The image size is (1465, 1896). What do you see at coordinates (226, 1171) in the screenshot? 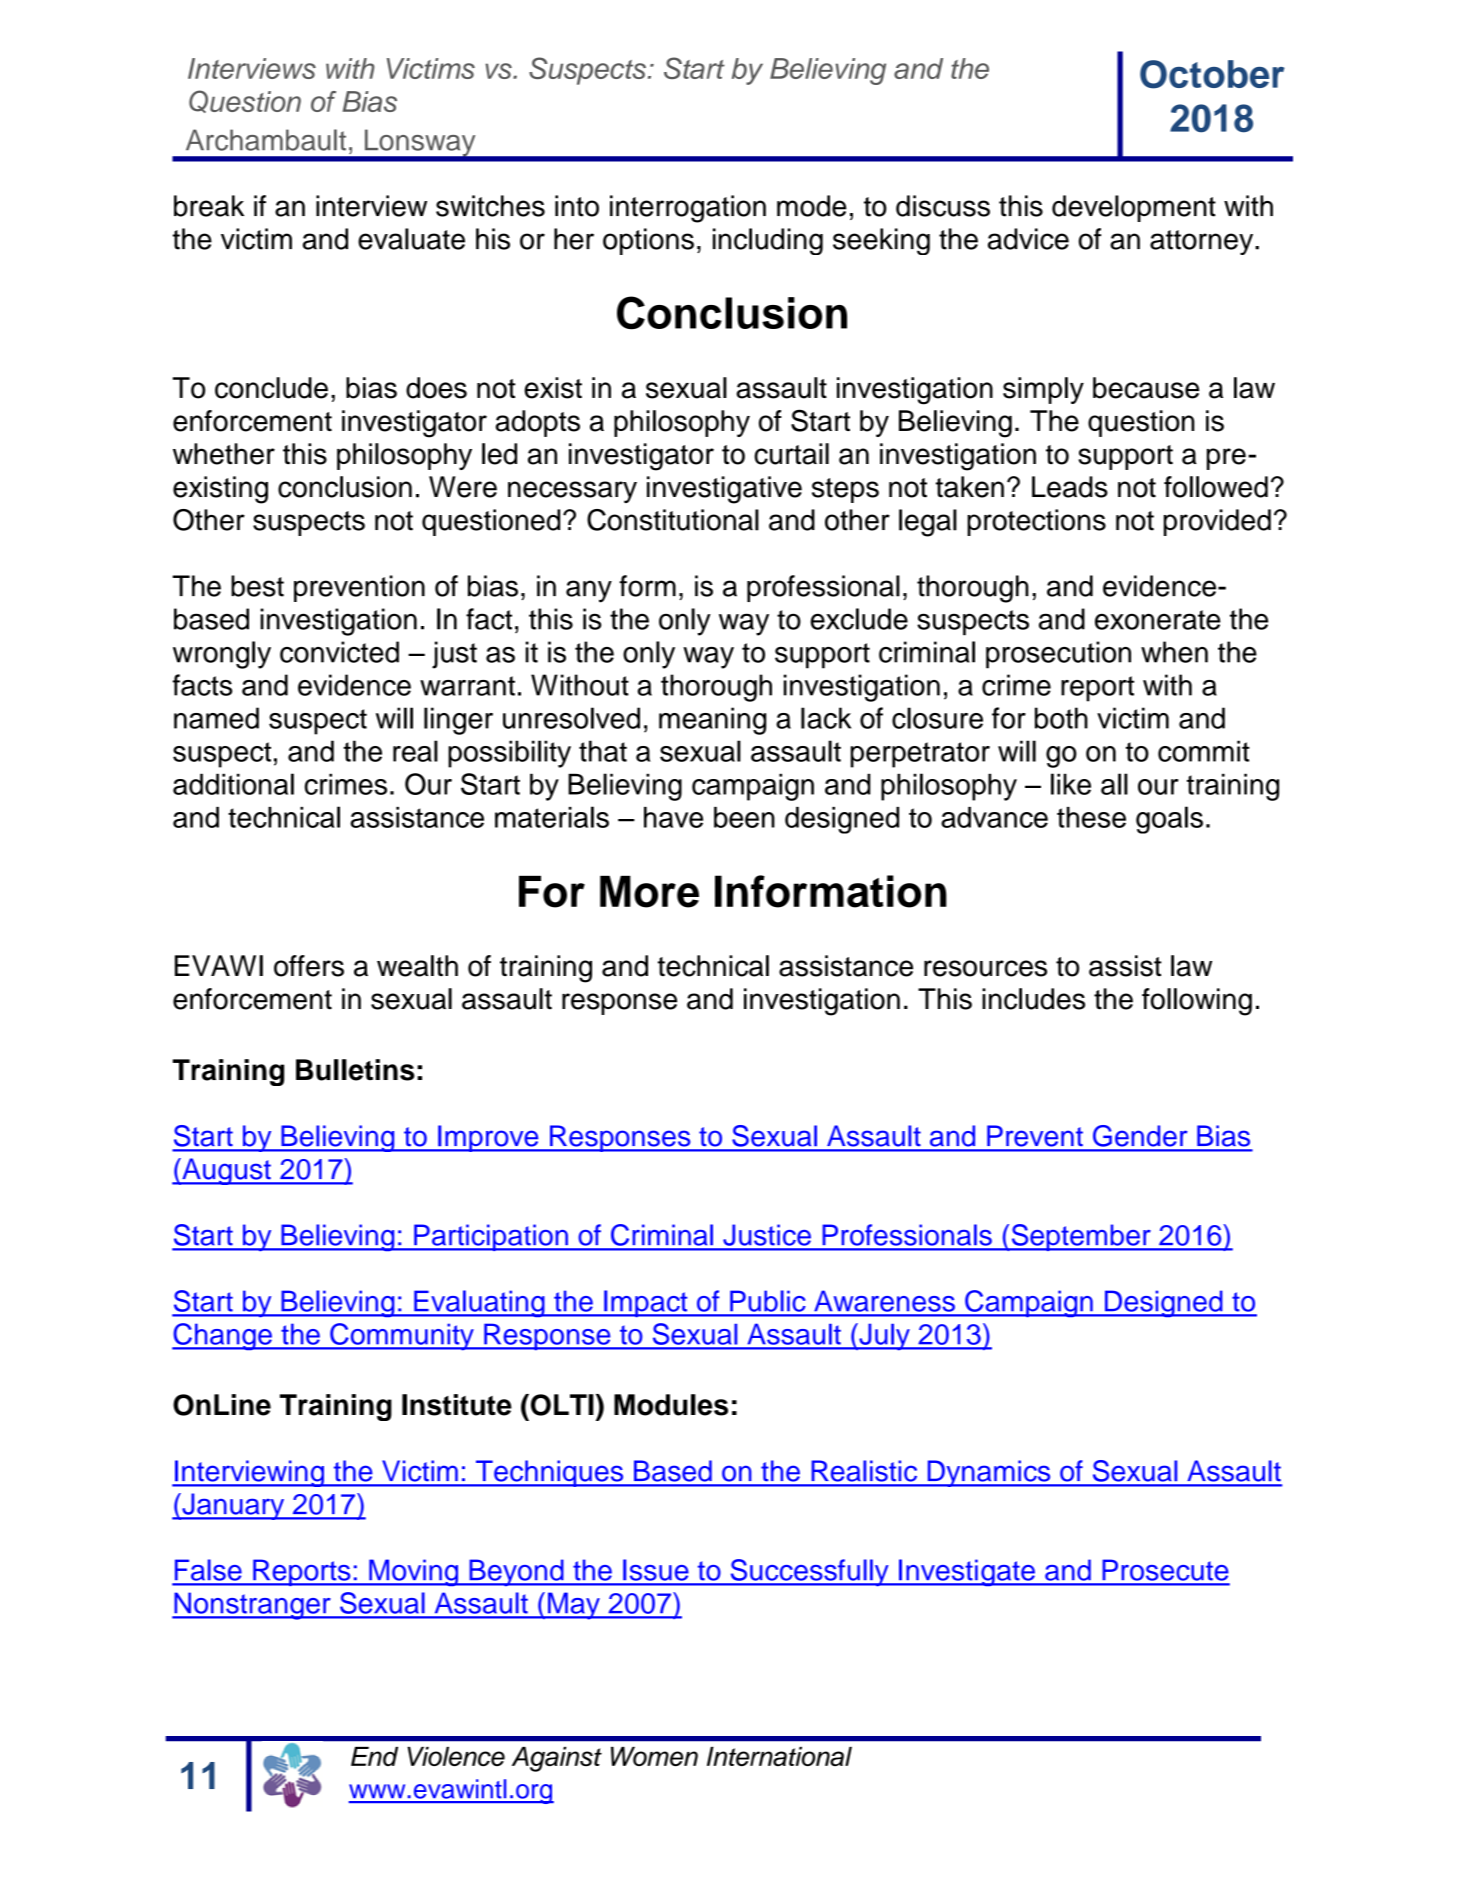
I see `August` at bounding box center [226, 1171].
